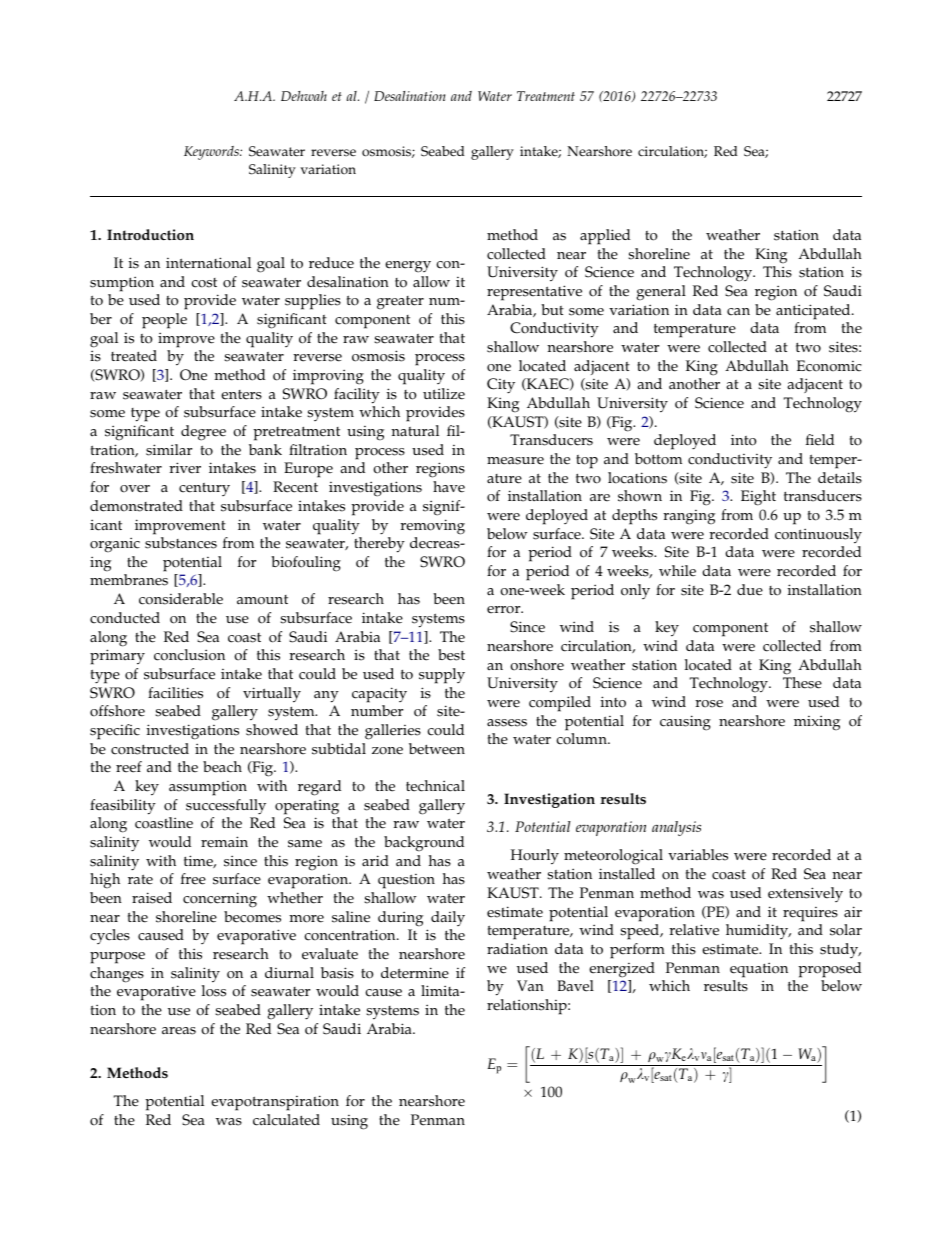 This screenshot has height=1240, width=952. Describe the element at coordinates (530, 986) in the screenshot. I see `Van` at that location.
